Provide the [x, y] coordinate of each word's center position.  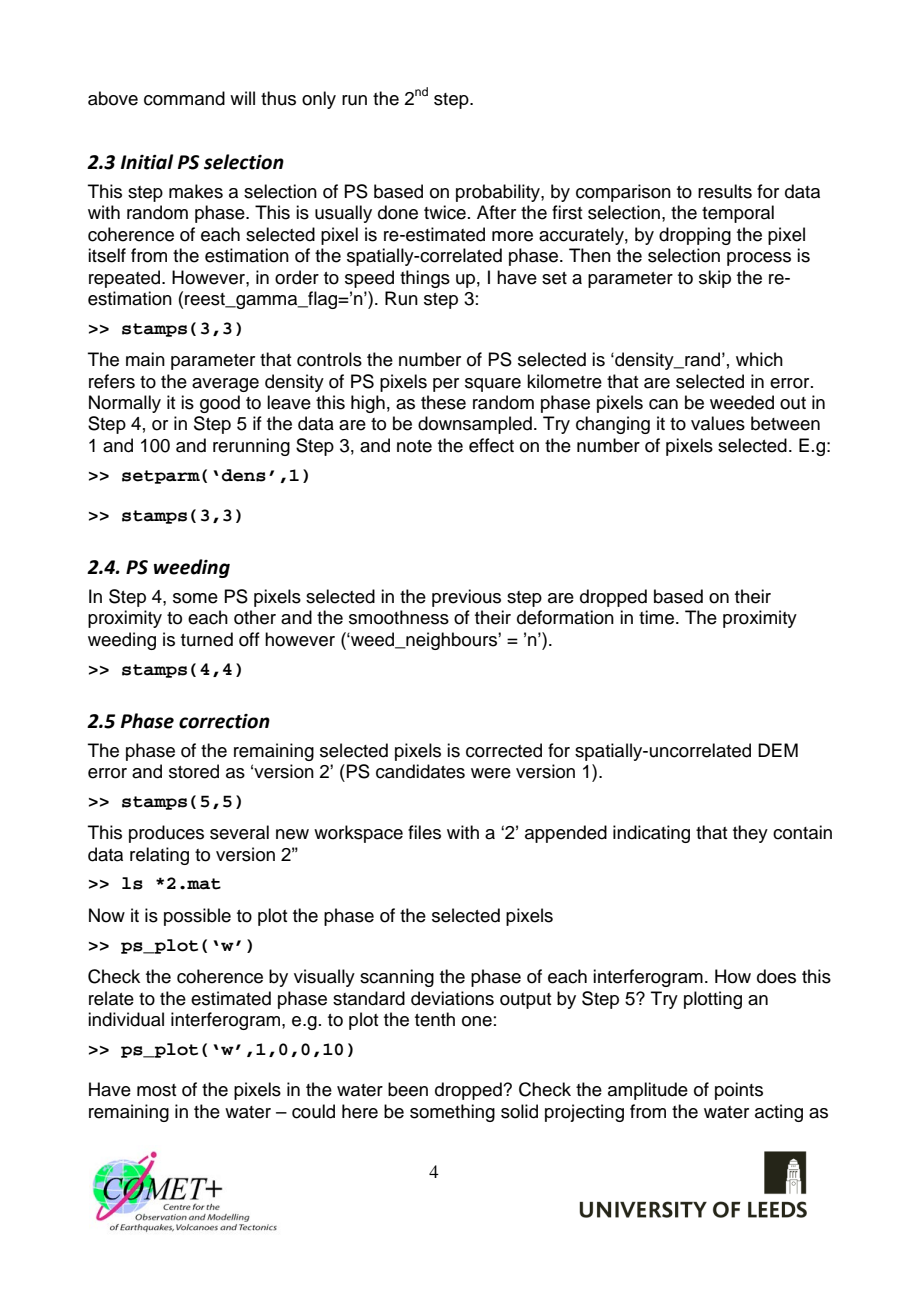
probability [499, 193]
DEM [778, 750]
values [718, 423]
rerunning [251, 447]
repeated [126, 279]
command [184, 98]
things [425, 279]
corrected [504, 750]
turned [207, 639]
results [725, 191]
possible [197, 917]
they [750, 834]
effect [491, 445]
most [156, 1090]
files [424, 832]
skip [715, 279]
